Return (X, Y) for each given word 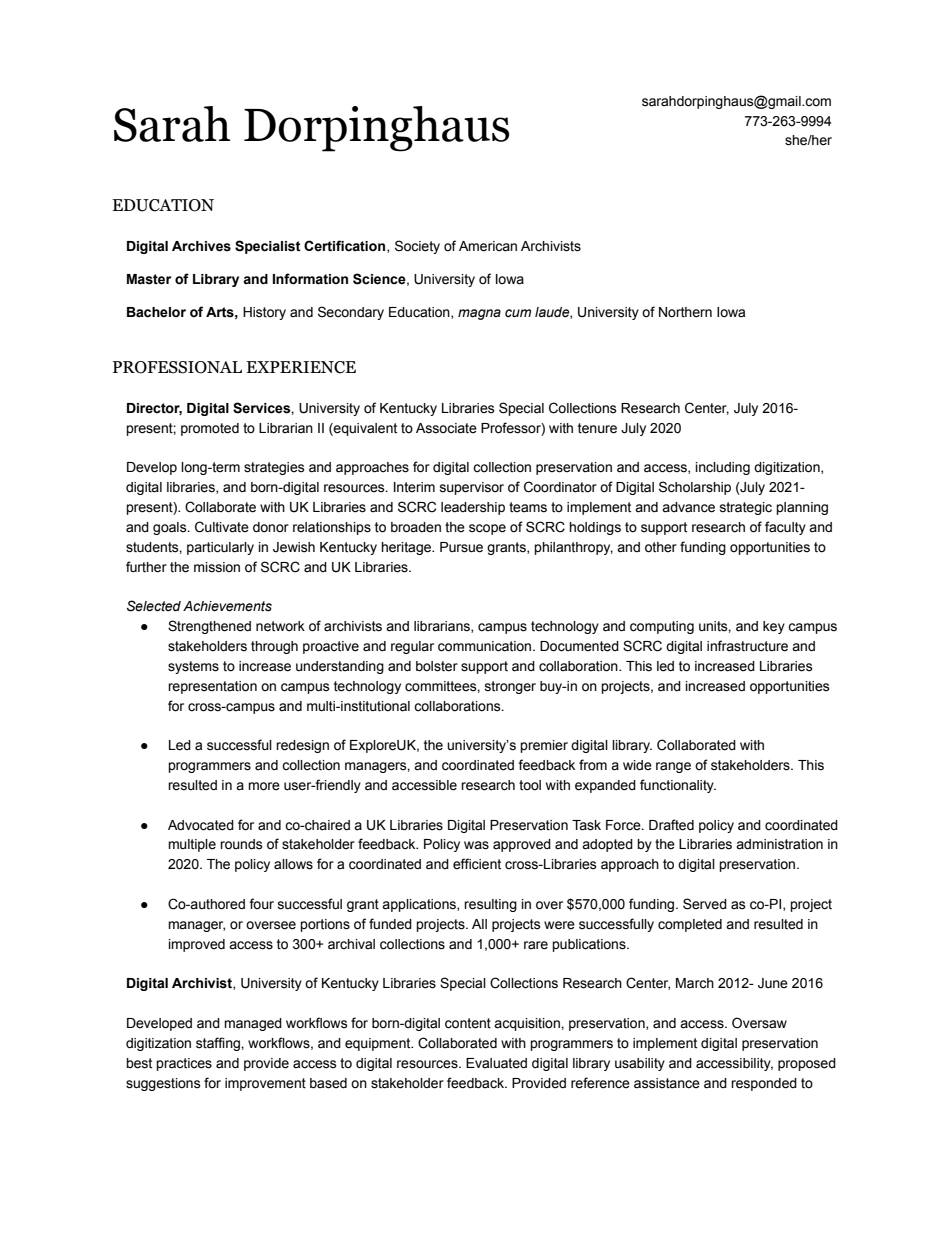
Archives (201, 246)
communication (486, 646)
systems (193, 667)
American (488, 246)
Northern (685, 312)
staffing (219, 1044)
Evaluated (496, 1063)
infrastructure (747, 646)
